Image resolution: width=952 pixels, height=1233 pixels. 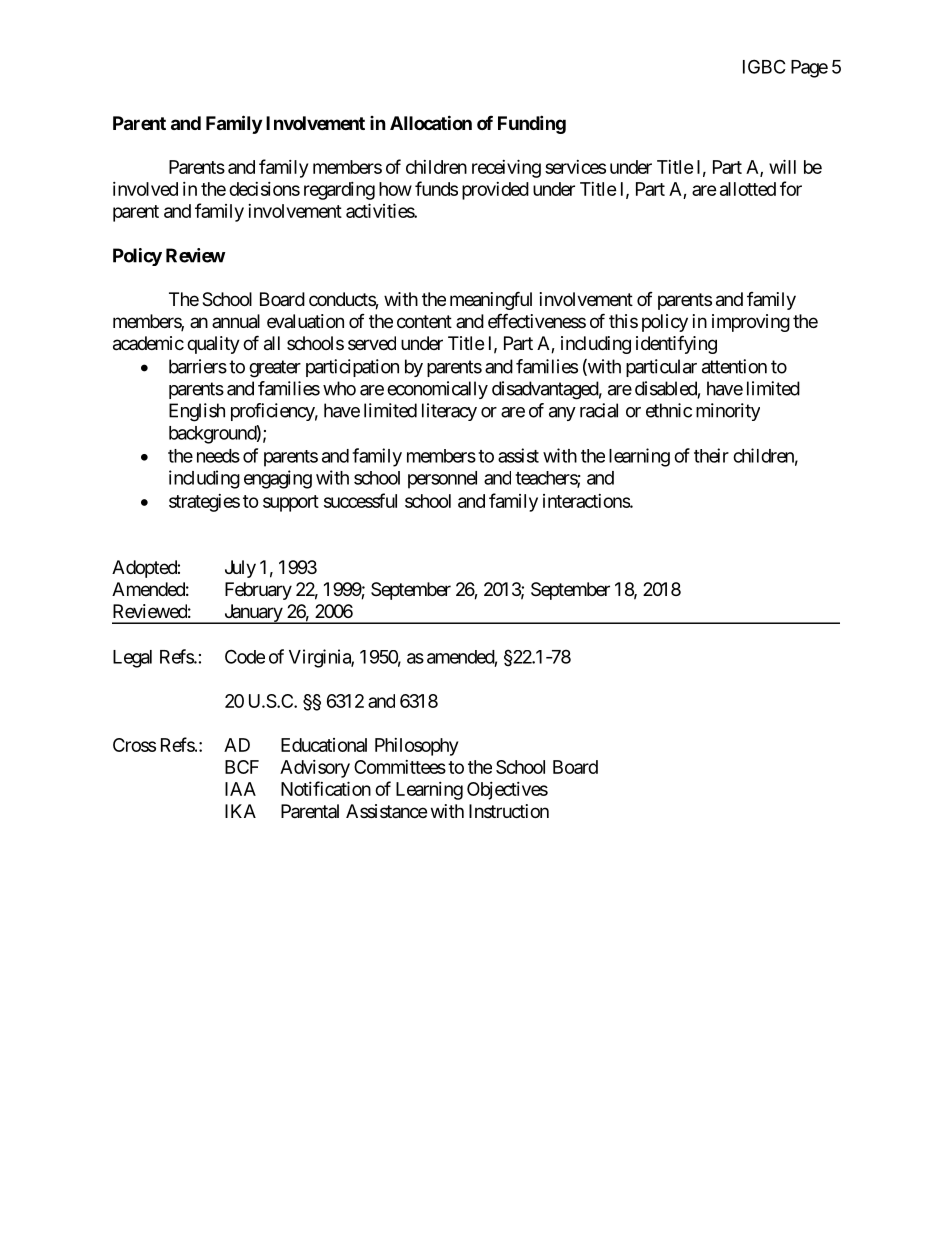 What do you see at coordinates (240, 789) in the screenshot?
I see `IAA` at bounding box center [240, 789].
